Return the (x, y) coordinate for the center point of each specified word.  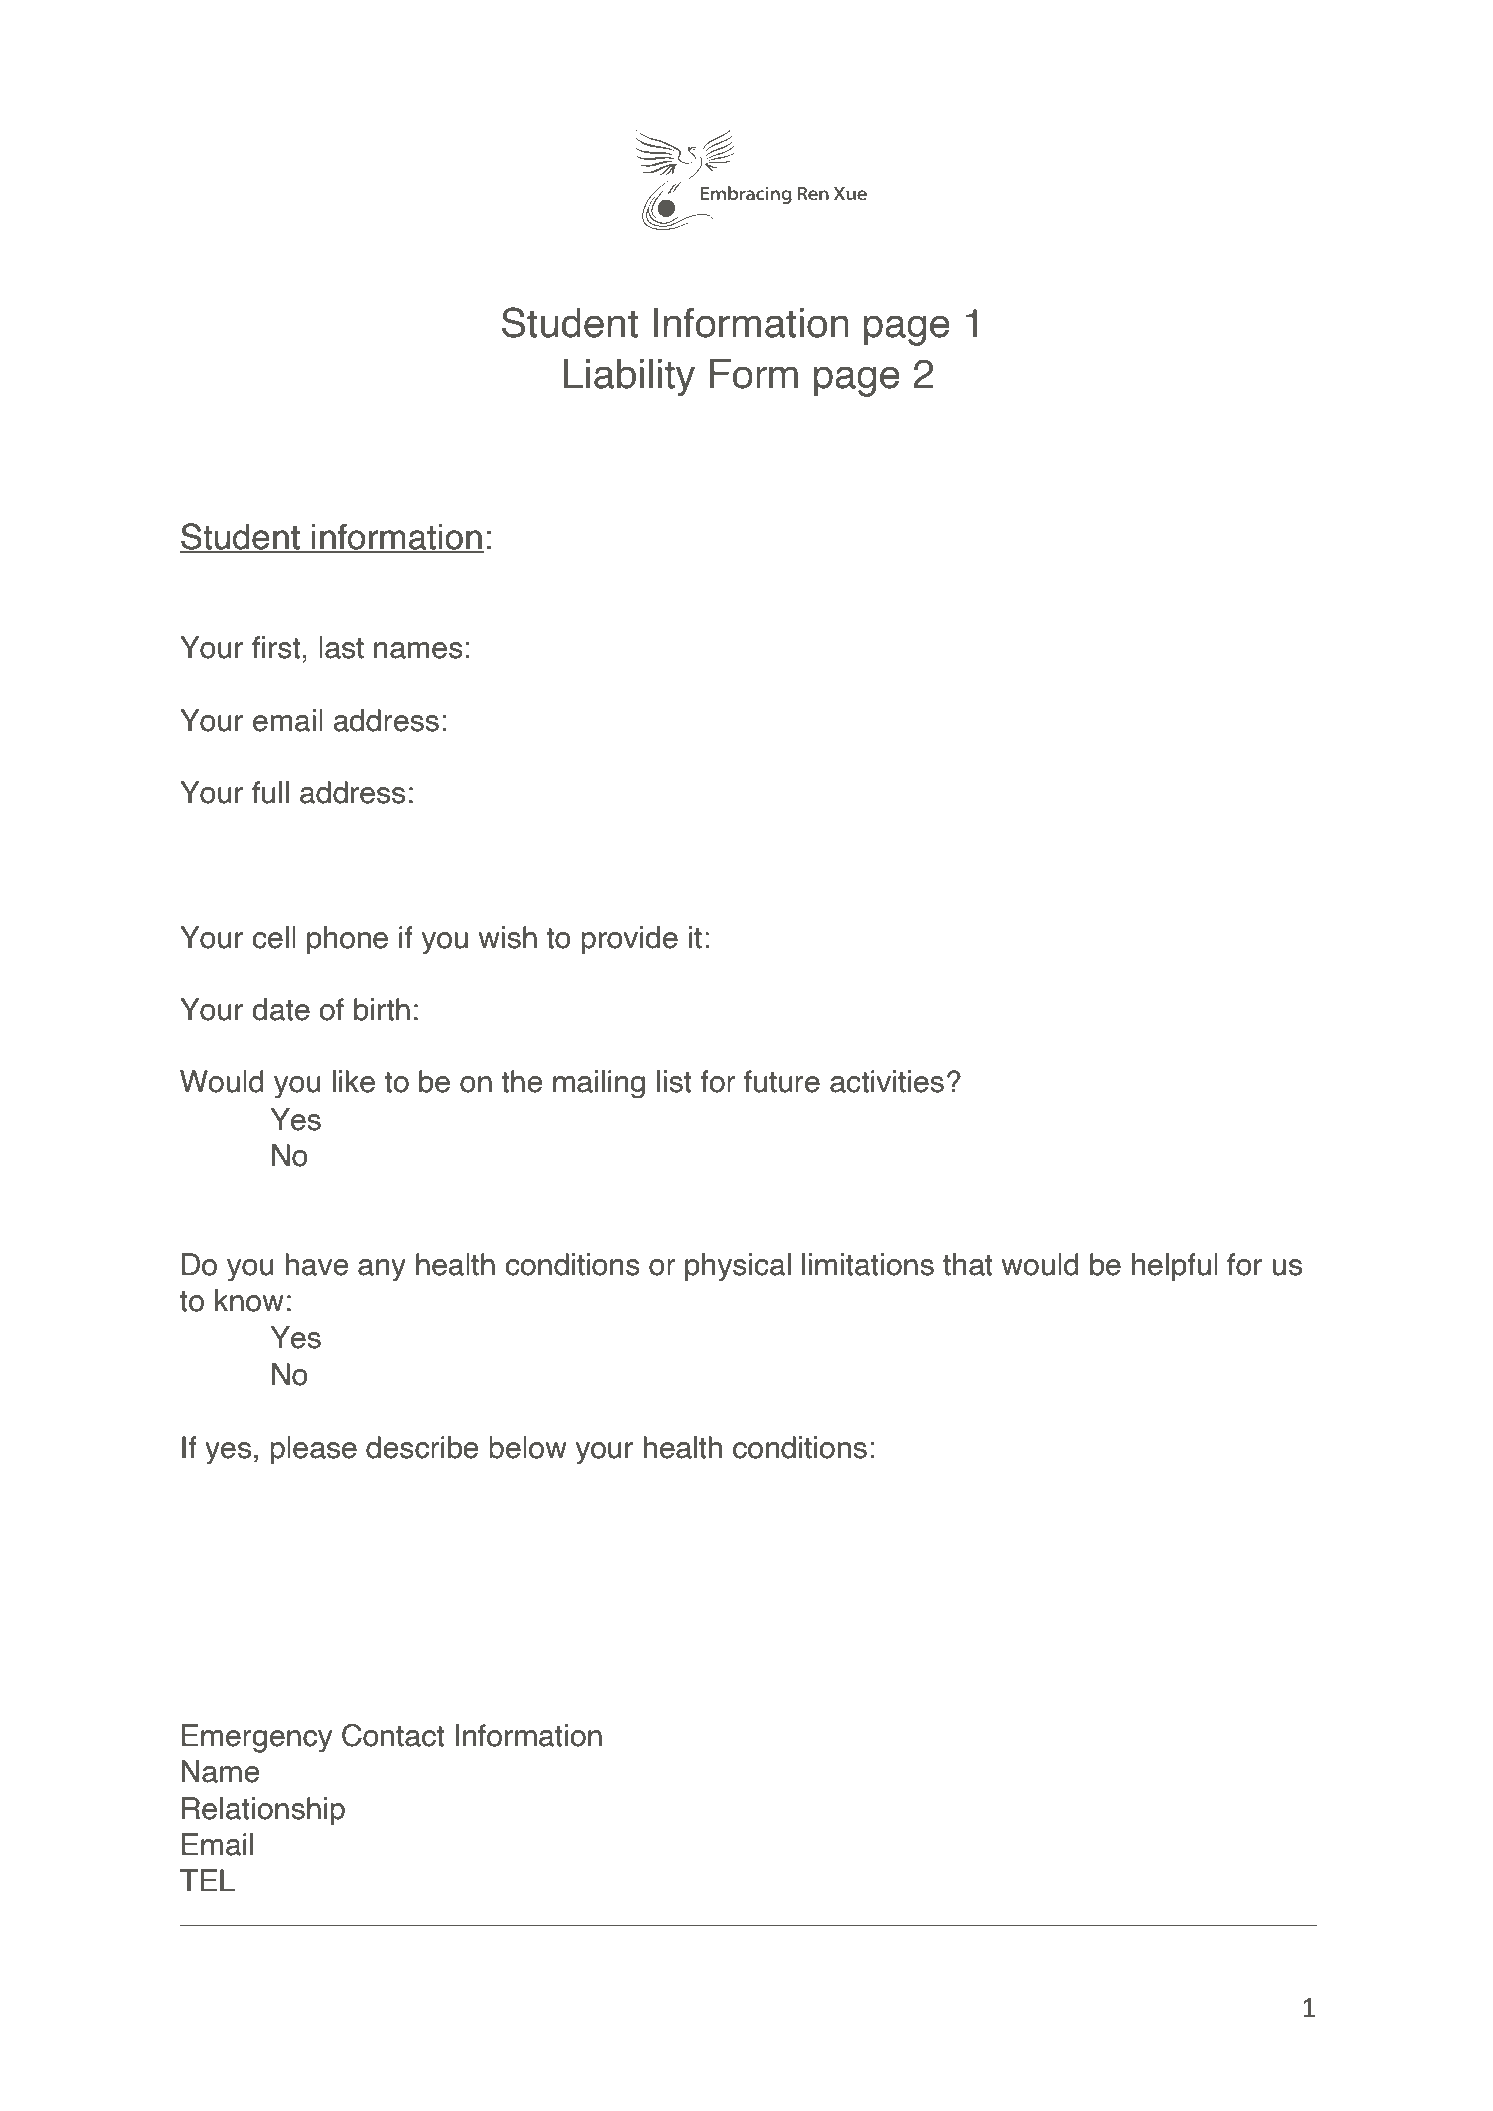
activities (887, 1081)
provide (629, 940)
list (674, 1081)
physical (738, 1267)
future (782, 1081)
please (313, 1450)
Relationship (263, 1811)
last (341, 647)
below (528, 1447)
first (276, 647)
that (968, 1264)
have (317, 1264)
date (281, 1009)
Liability (629, 377)
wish (508, 937)
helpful (1175, 1267)
